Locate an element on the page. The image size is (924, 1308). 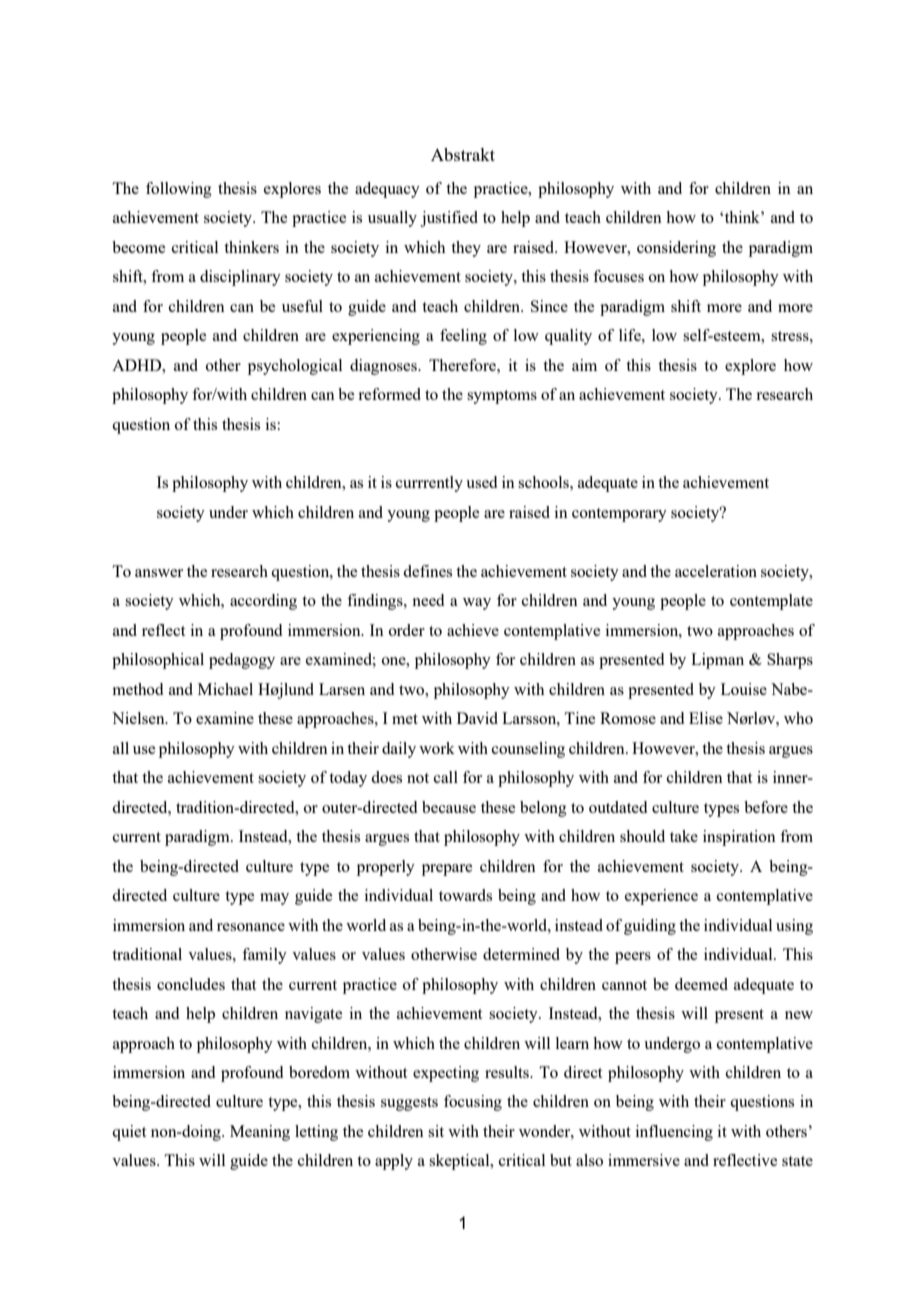
experience is located at coordinates (661, 897).
